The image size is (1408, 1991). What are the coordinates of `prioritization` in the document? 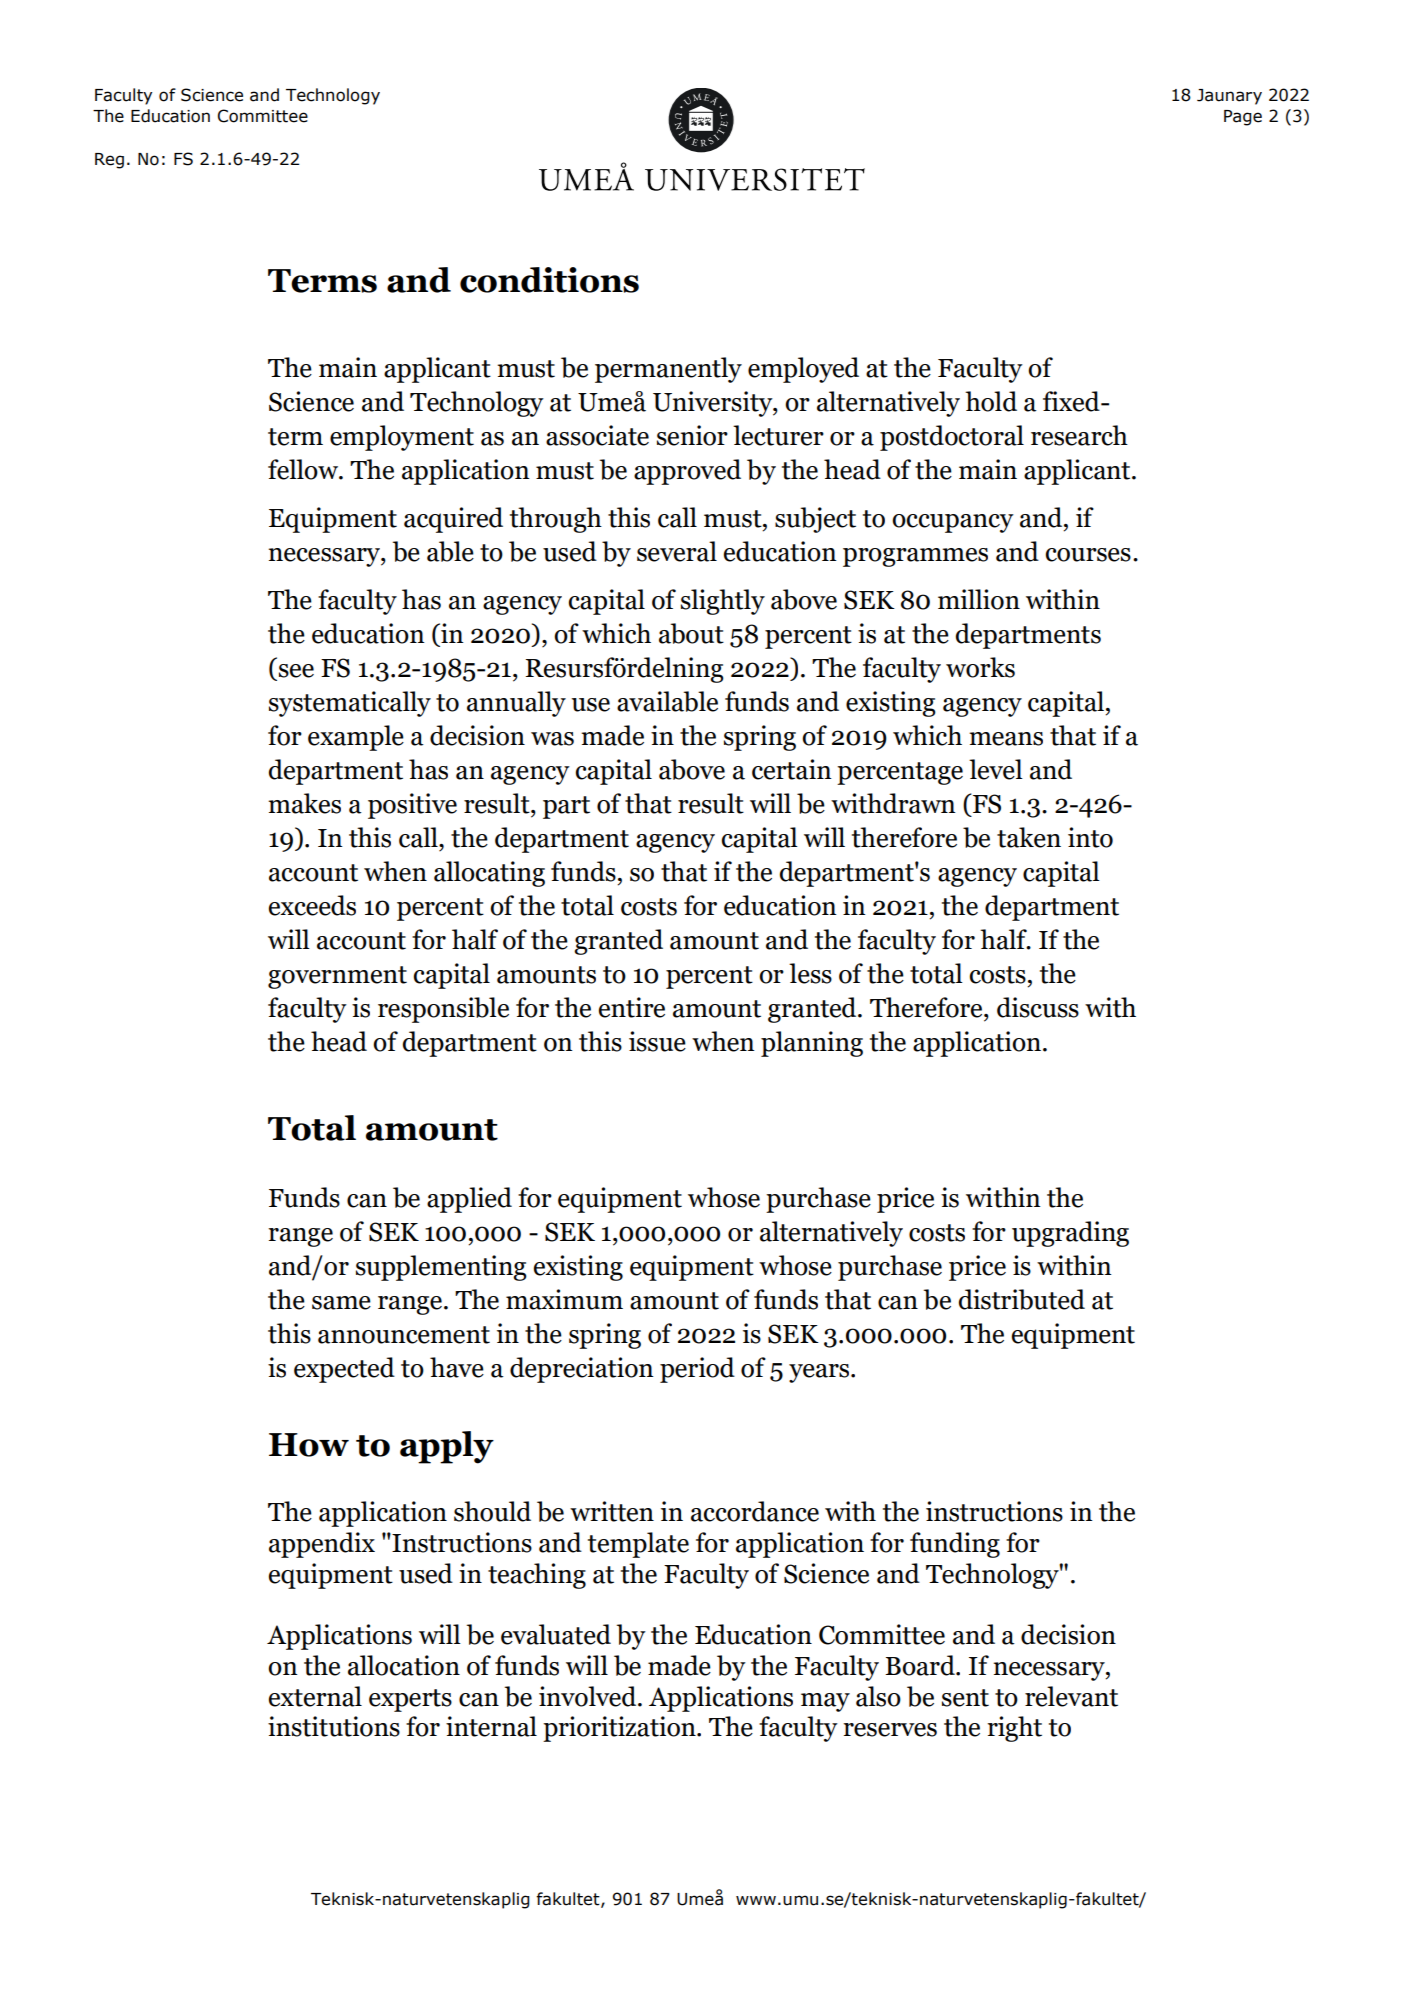 It's located at (620, 1729).
